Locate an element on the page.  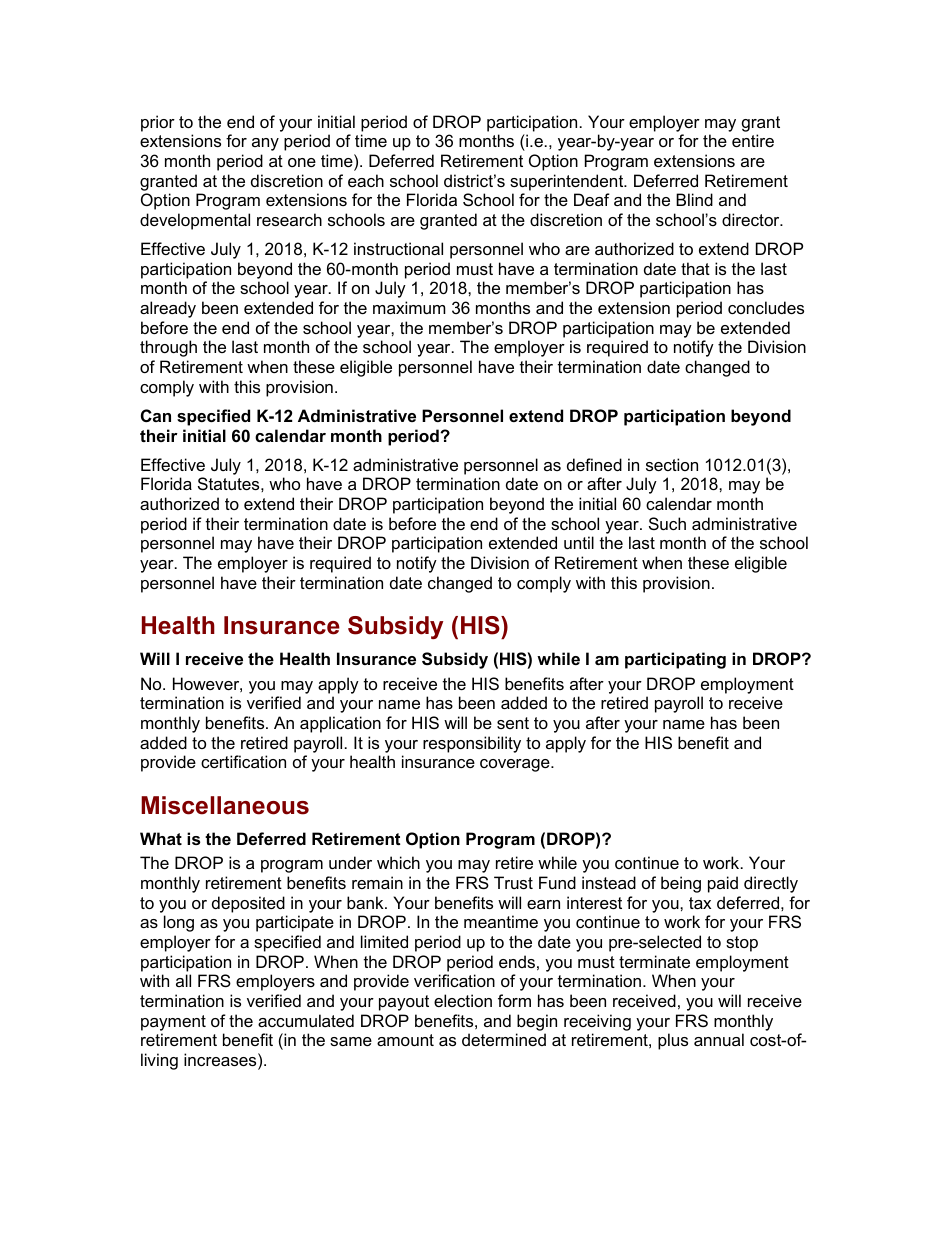
any is located at coordinates (265, 144).
